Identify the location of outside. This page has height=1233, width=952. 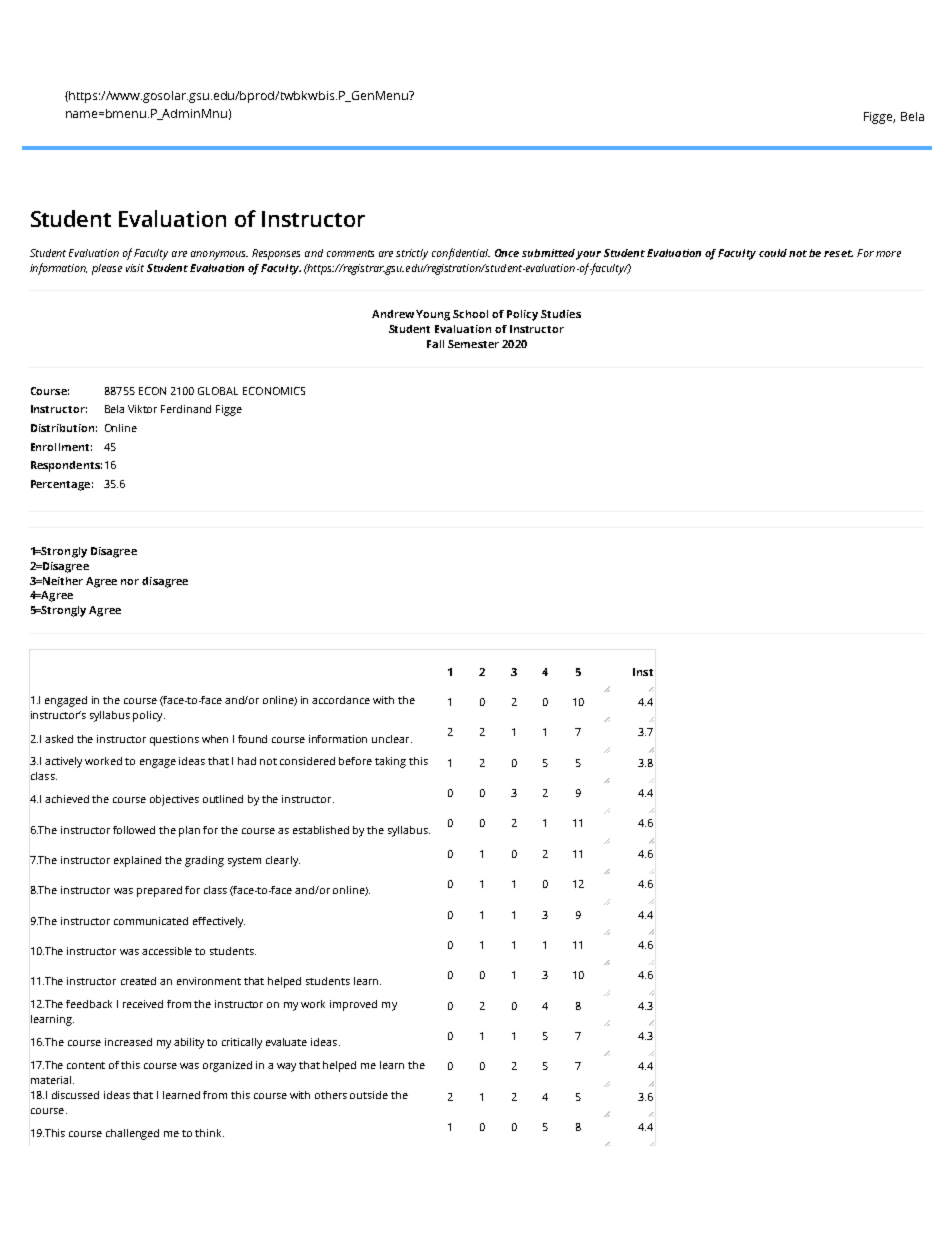
(369, 1095).
